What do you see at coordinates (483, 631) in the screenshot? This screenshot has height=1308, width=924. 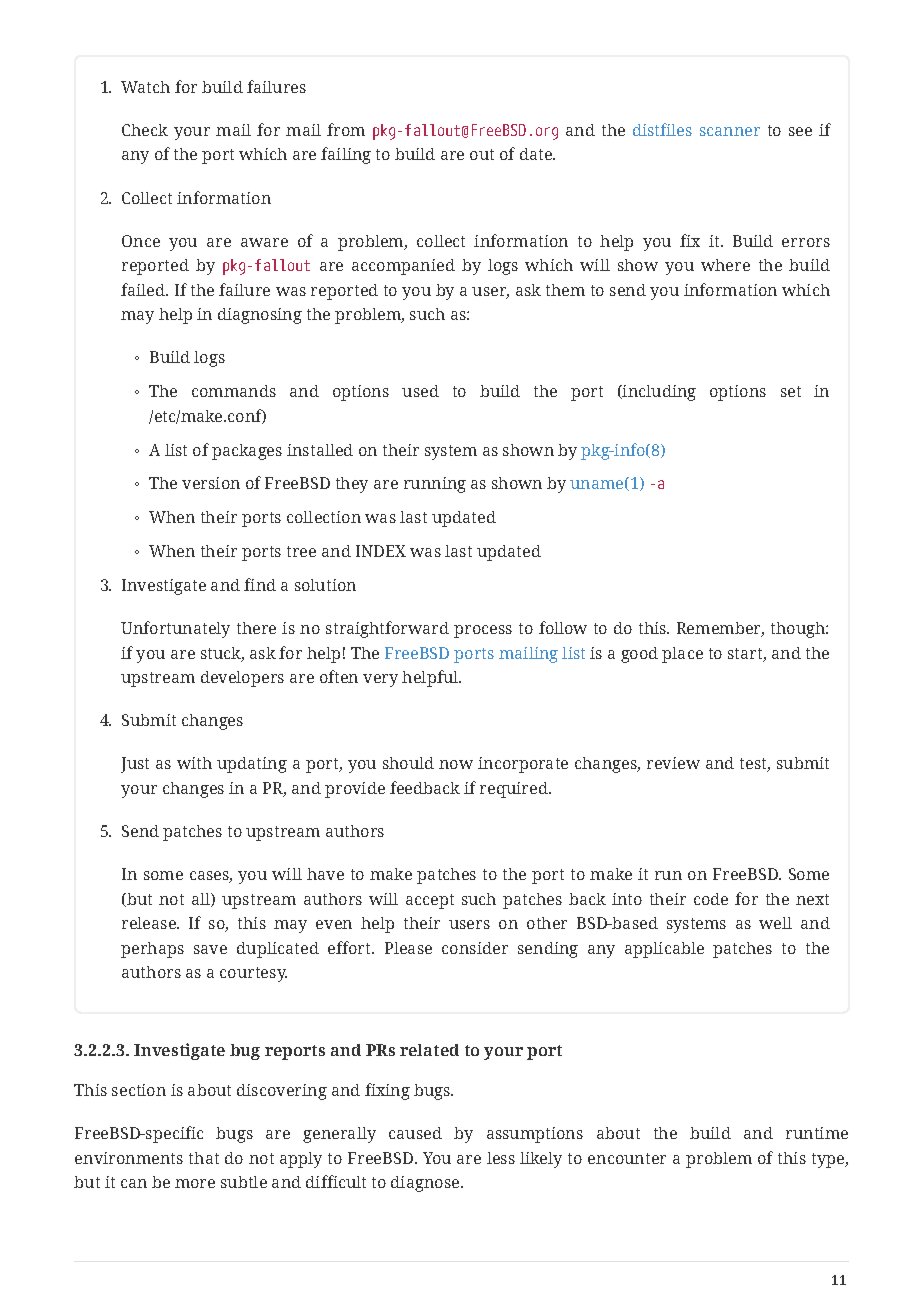 I see `process` at bounding box center [483, 631].
